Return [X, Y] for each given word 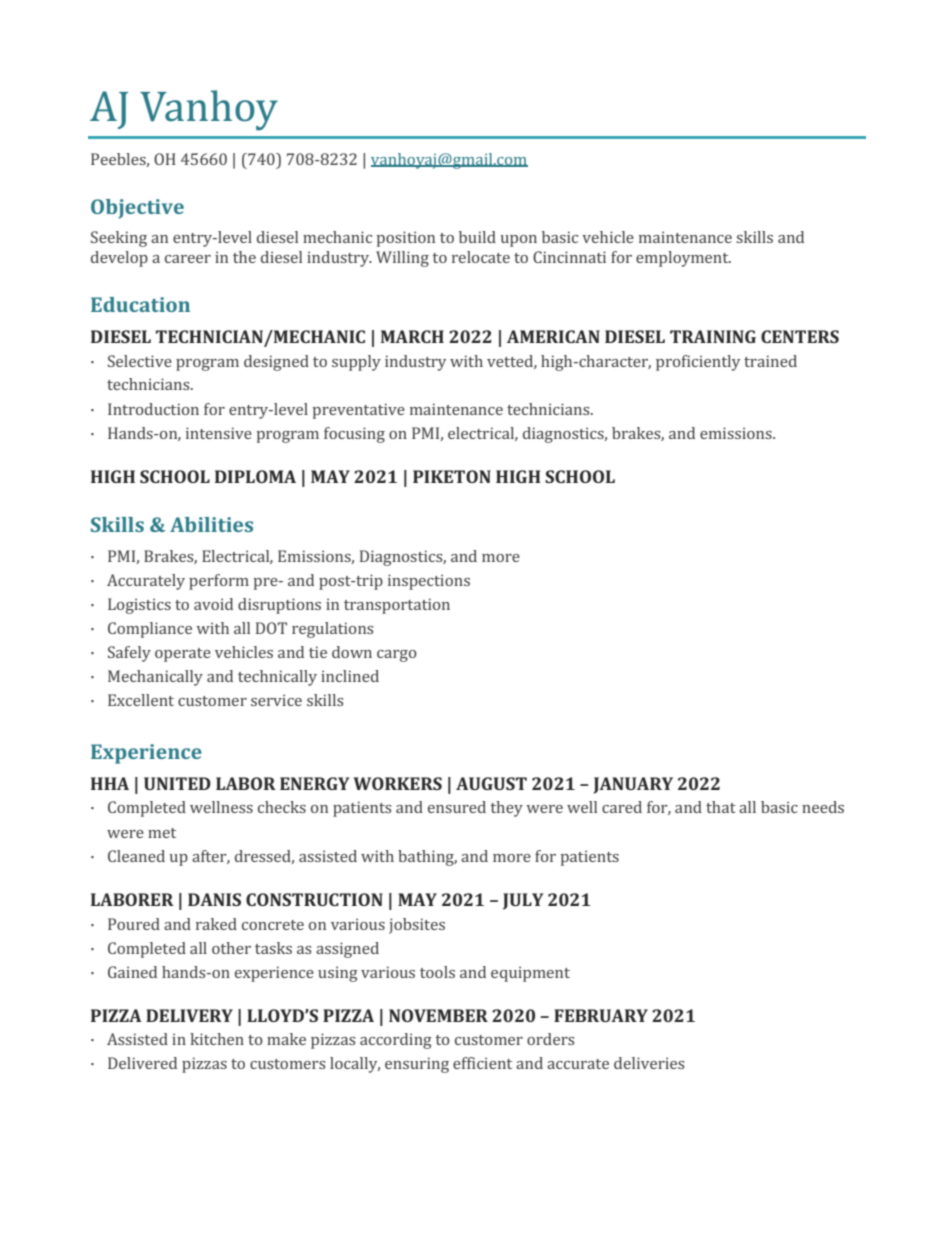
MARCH [412, 336]
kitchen [217, 1039]
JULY [523, 901]
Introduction [153, 409]
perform [219, 582]
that [721, 807]
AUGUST [491, 783]
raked [216, 924]
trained [770, 361]
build [477, 237]
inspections [429, 582]
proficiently [698, 363]
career [188, 259]
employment [683, 259]
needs [823, 807]
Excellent [141, 700]
